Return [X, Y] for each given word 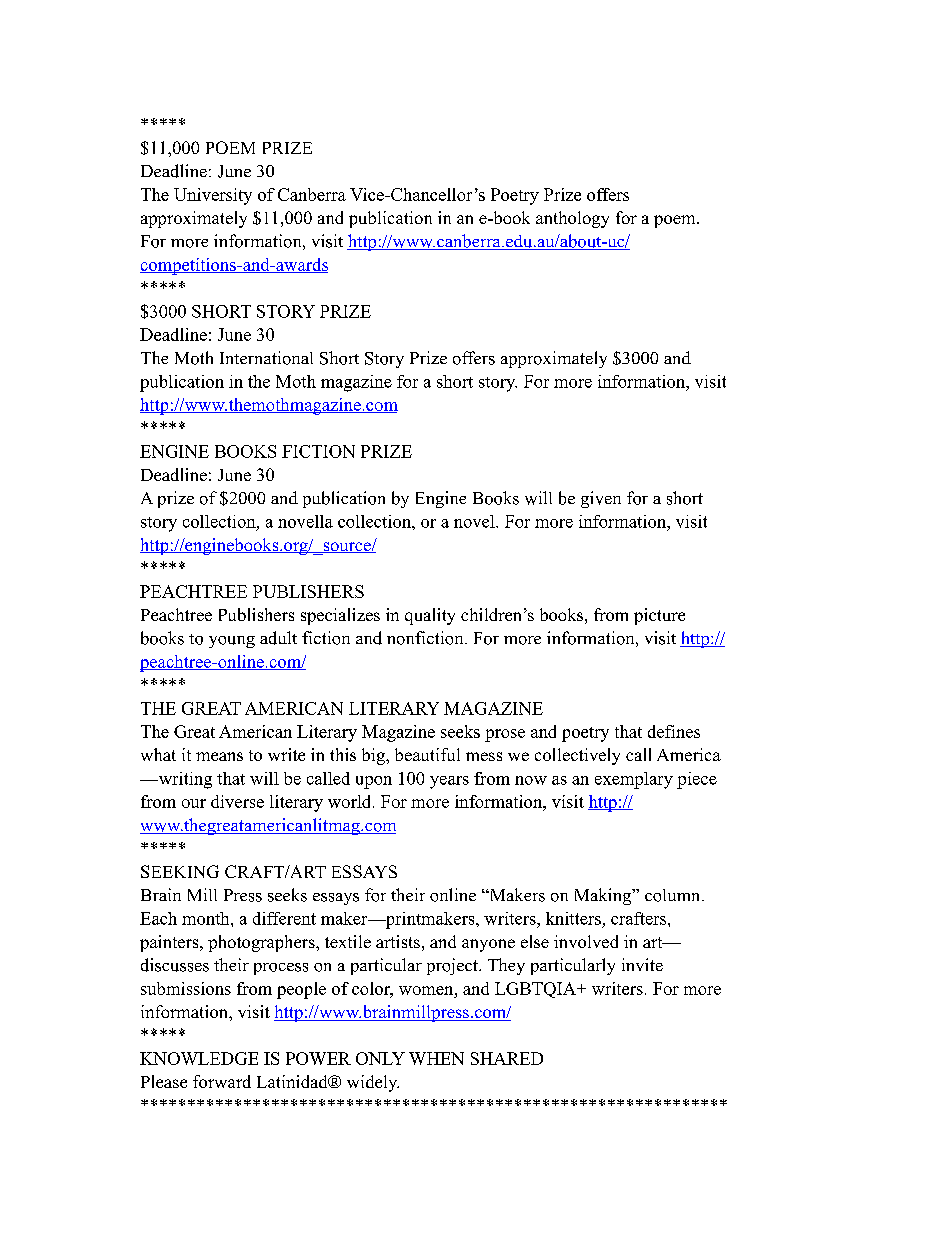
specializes [340, 616]
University [213, 196]
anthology [572, 219]
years [449, 782]
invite [642, 964]
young [232, 642]
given [601, 499]
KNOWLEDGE [199, 1058]
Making [604, 896]
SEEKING [180, 871]
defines [674, 731]
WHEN [436, 1058]
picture [659, 616]
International [266, 358]
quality [430, 616]
